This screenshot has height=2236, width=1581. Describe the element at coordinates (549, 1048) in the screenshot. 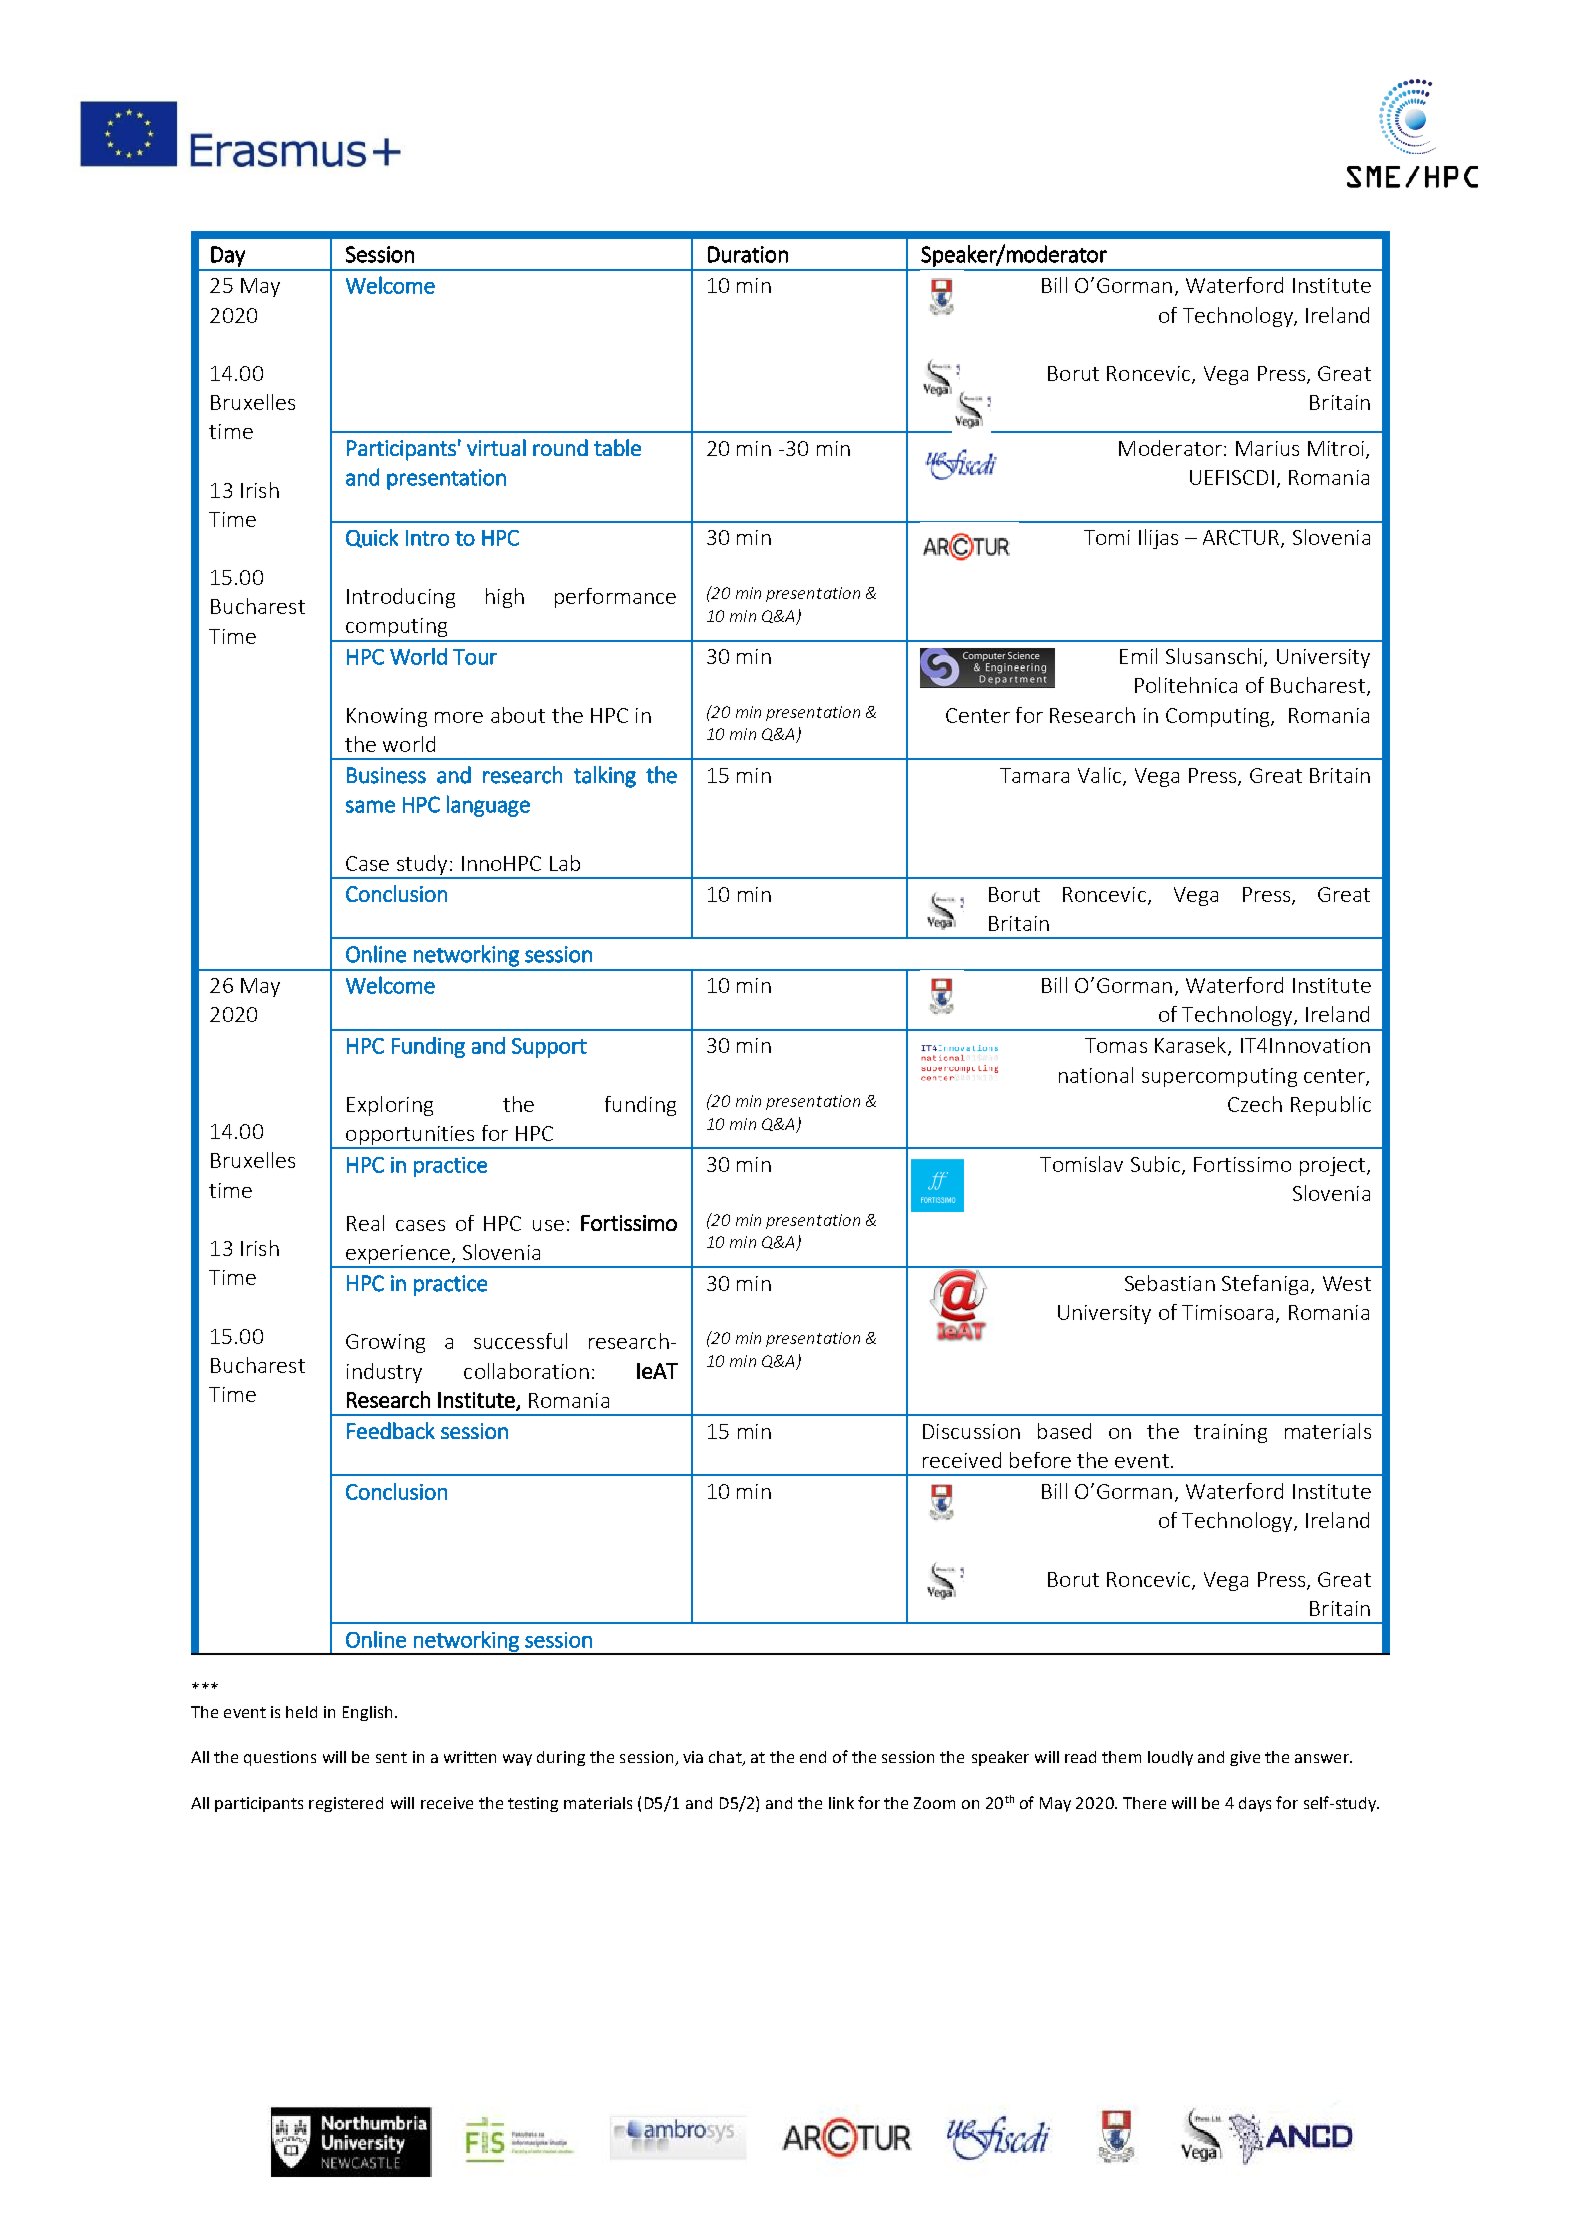

I see `Support` at that location.
